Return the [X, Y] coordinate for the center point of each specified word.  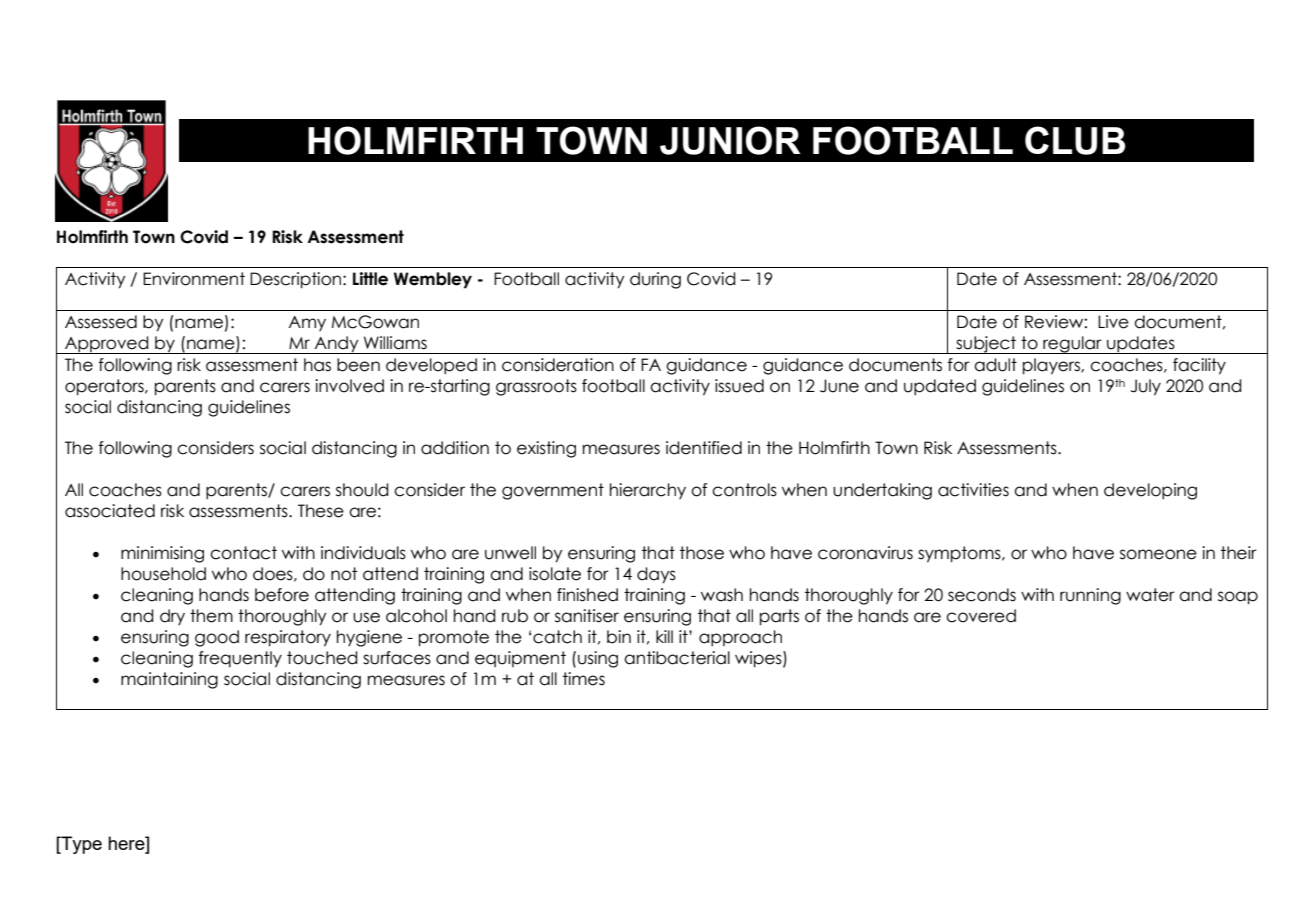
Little [370, 279]
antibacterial [677, 658]
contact [243, 553]
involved [349, 386]
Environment [194, 279]
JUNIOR [730, 140]
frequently [240, 659]
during [655, 280]
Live [1113, 322]
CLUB [1075, 140]
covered [981, 616]
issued [739, 386]
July [1146, 387]
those [702, 553]
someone [1158, 554]
